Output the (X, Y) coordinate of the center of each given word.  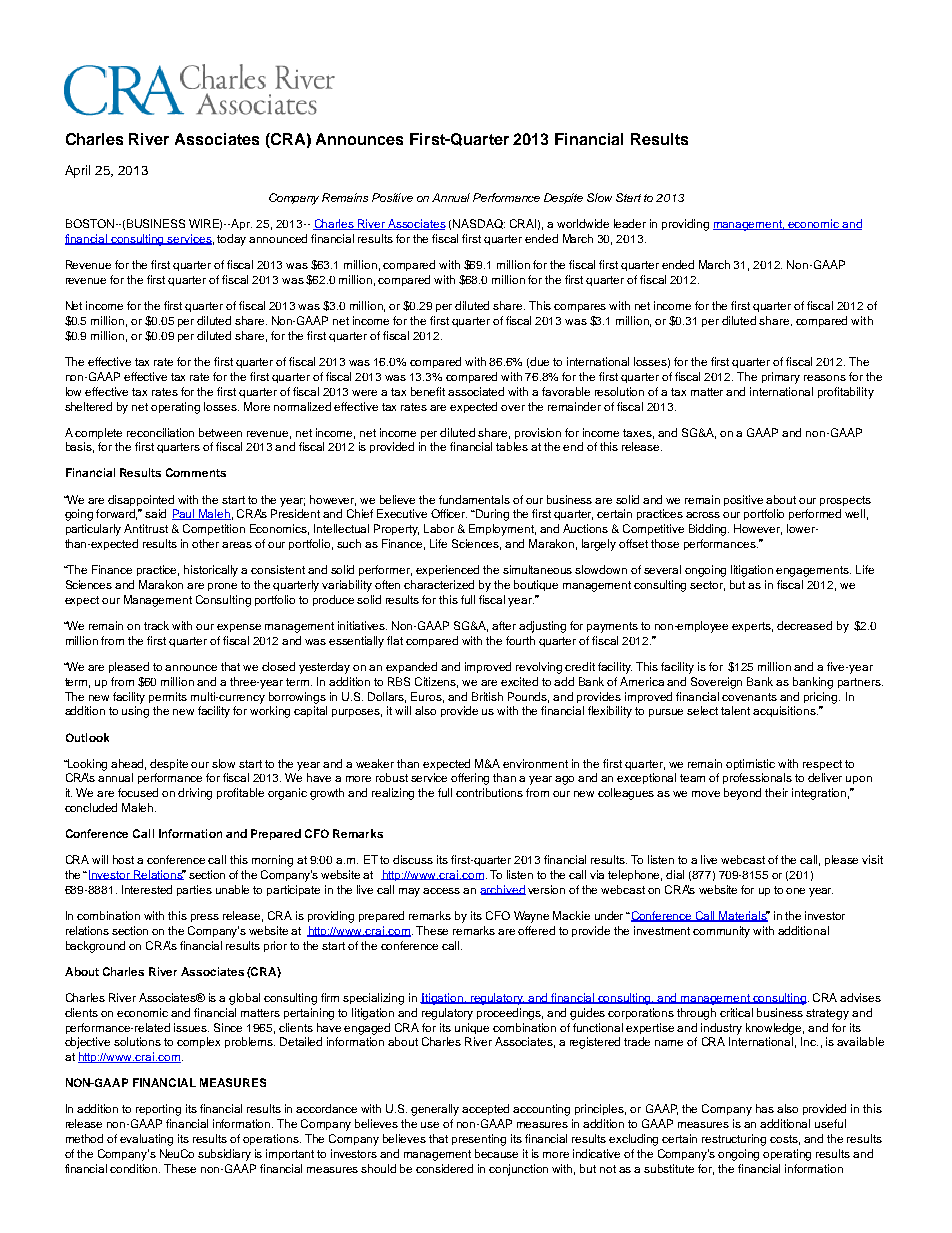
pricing (822, 698)
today (231, 240)
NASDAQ (479, 224)
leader (630, 223)
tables (512, 446)
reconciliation (160, 432)
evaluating (146, 1140)
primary (781, 378)
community (721, 932)
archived (503, 890)
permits (168, 697)
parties (194, 890)
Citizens (436, 682)
